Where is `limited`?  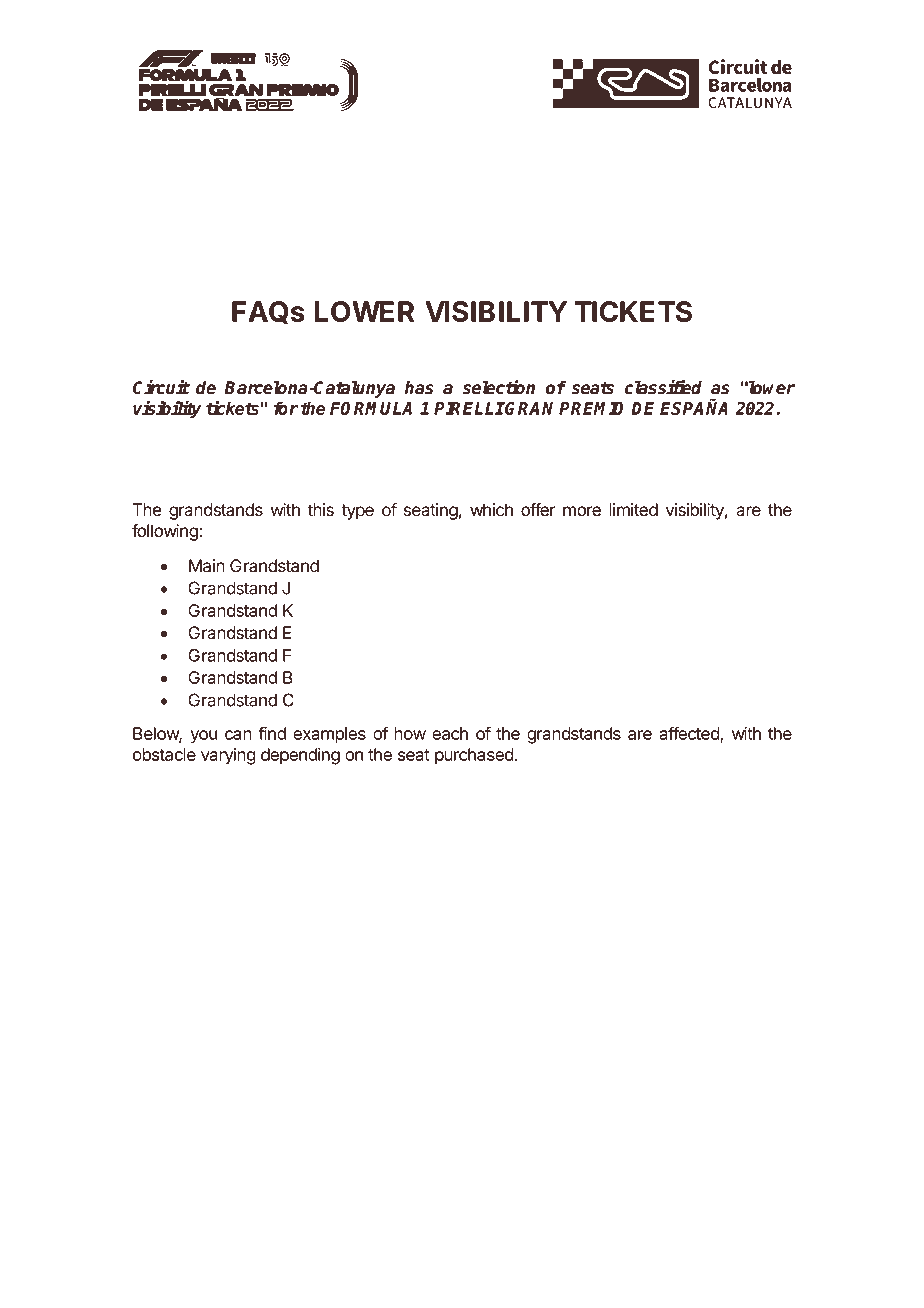
limited is located at coordinates (633, 510).
